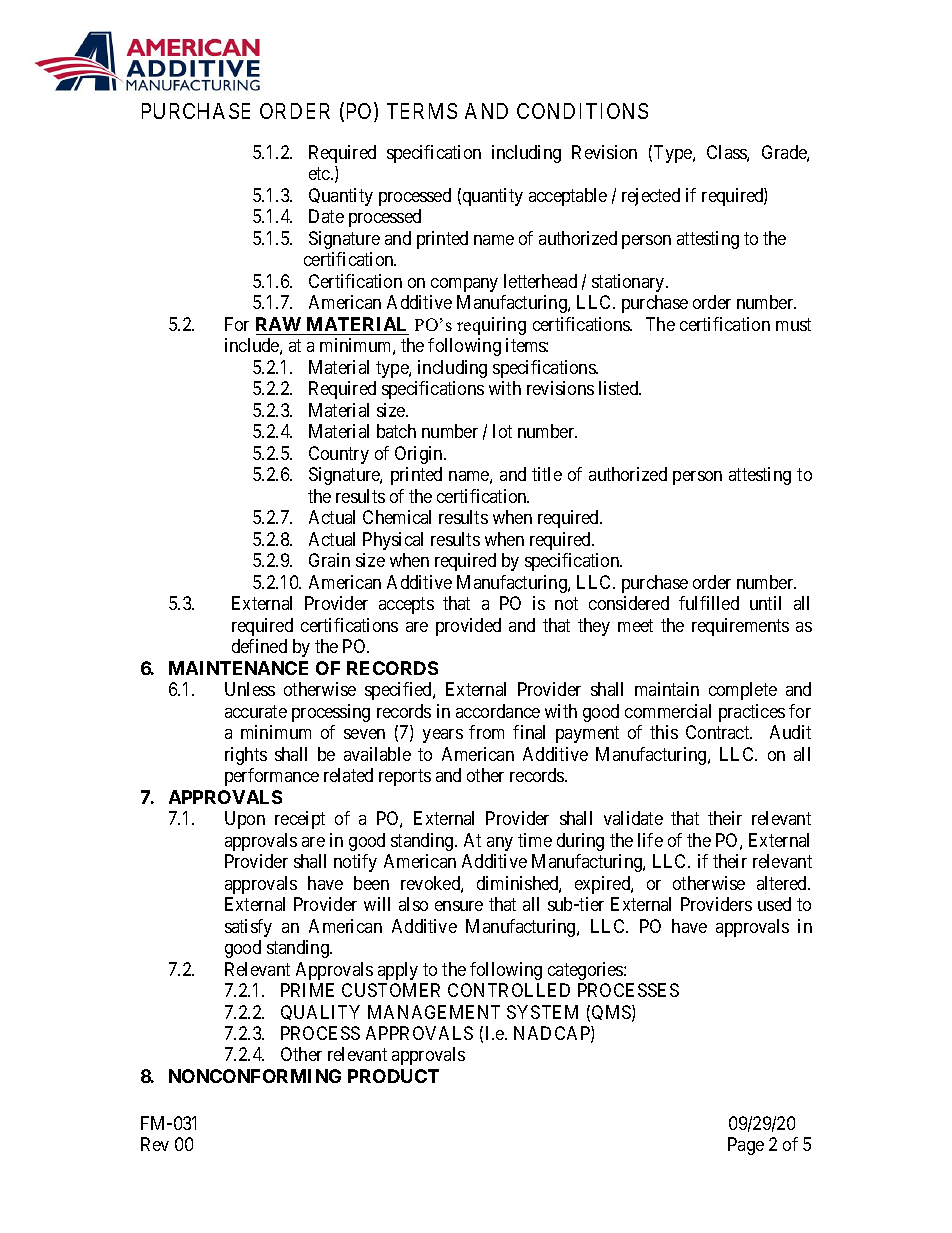  I want to click on NONCONFORMING, so click(255, 1076).
